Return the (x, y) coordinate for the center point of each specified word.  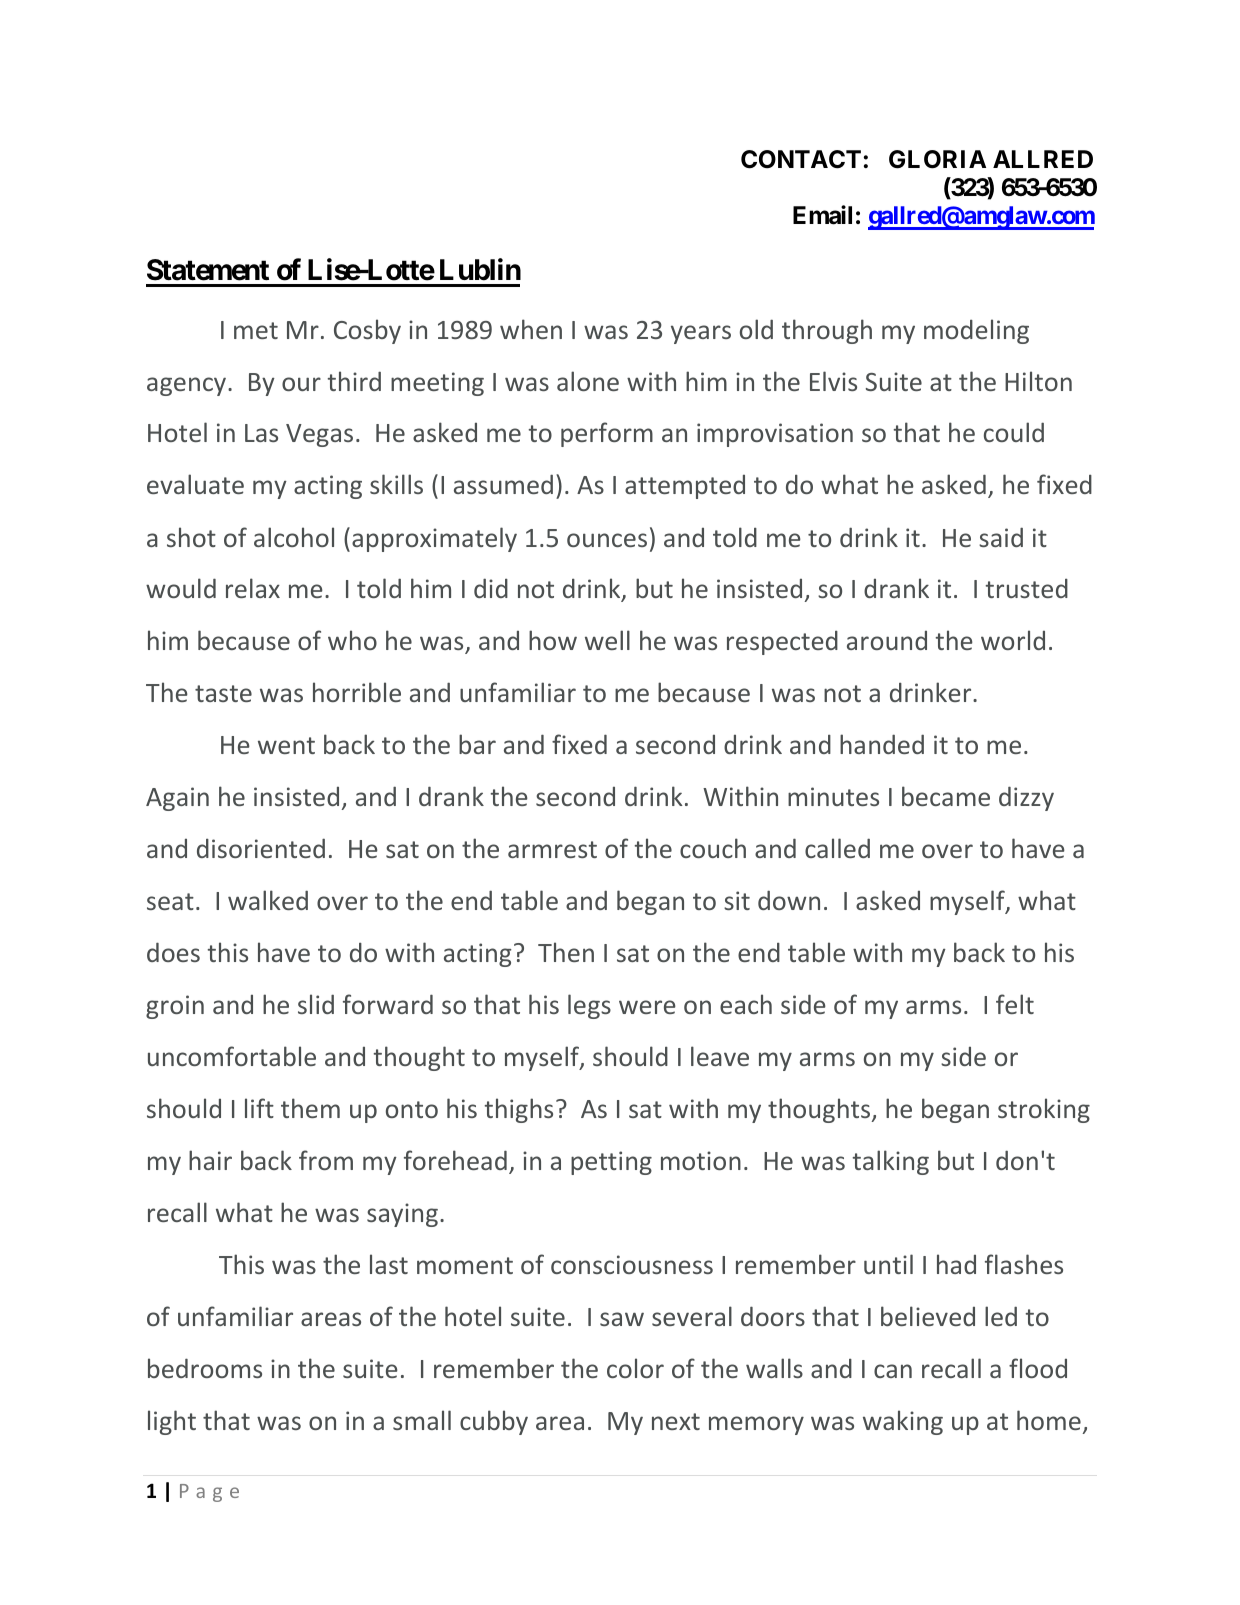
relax (253, 588)
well (607, 640)
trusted (1027, 588)
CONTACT (801, 159)
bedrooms (205, 1368)
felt (1015, 1004)
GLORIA (937, 159)
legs (589, 1006)
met (256, 330)
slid (316, 1004)
